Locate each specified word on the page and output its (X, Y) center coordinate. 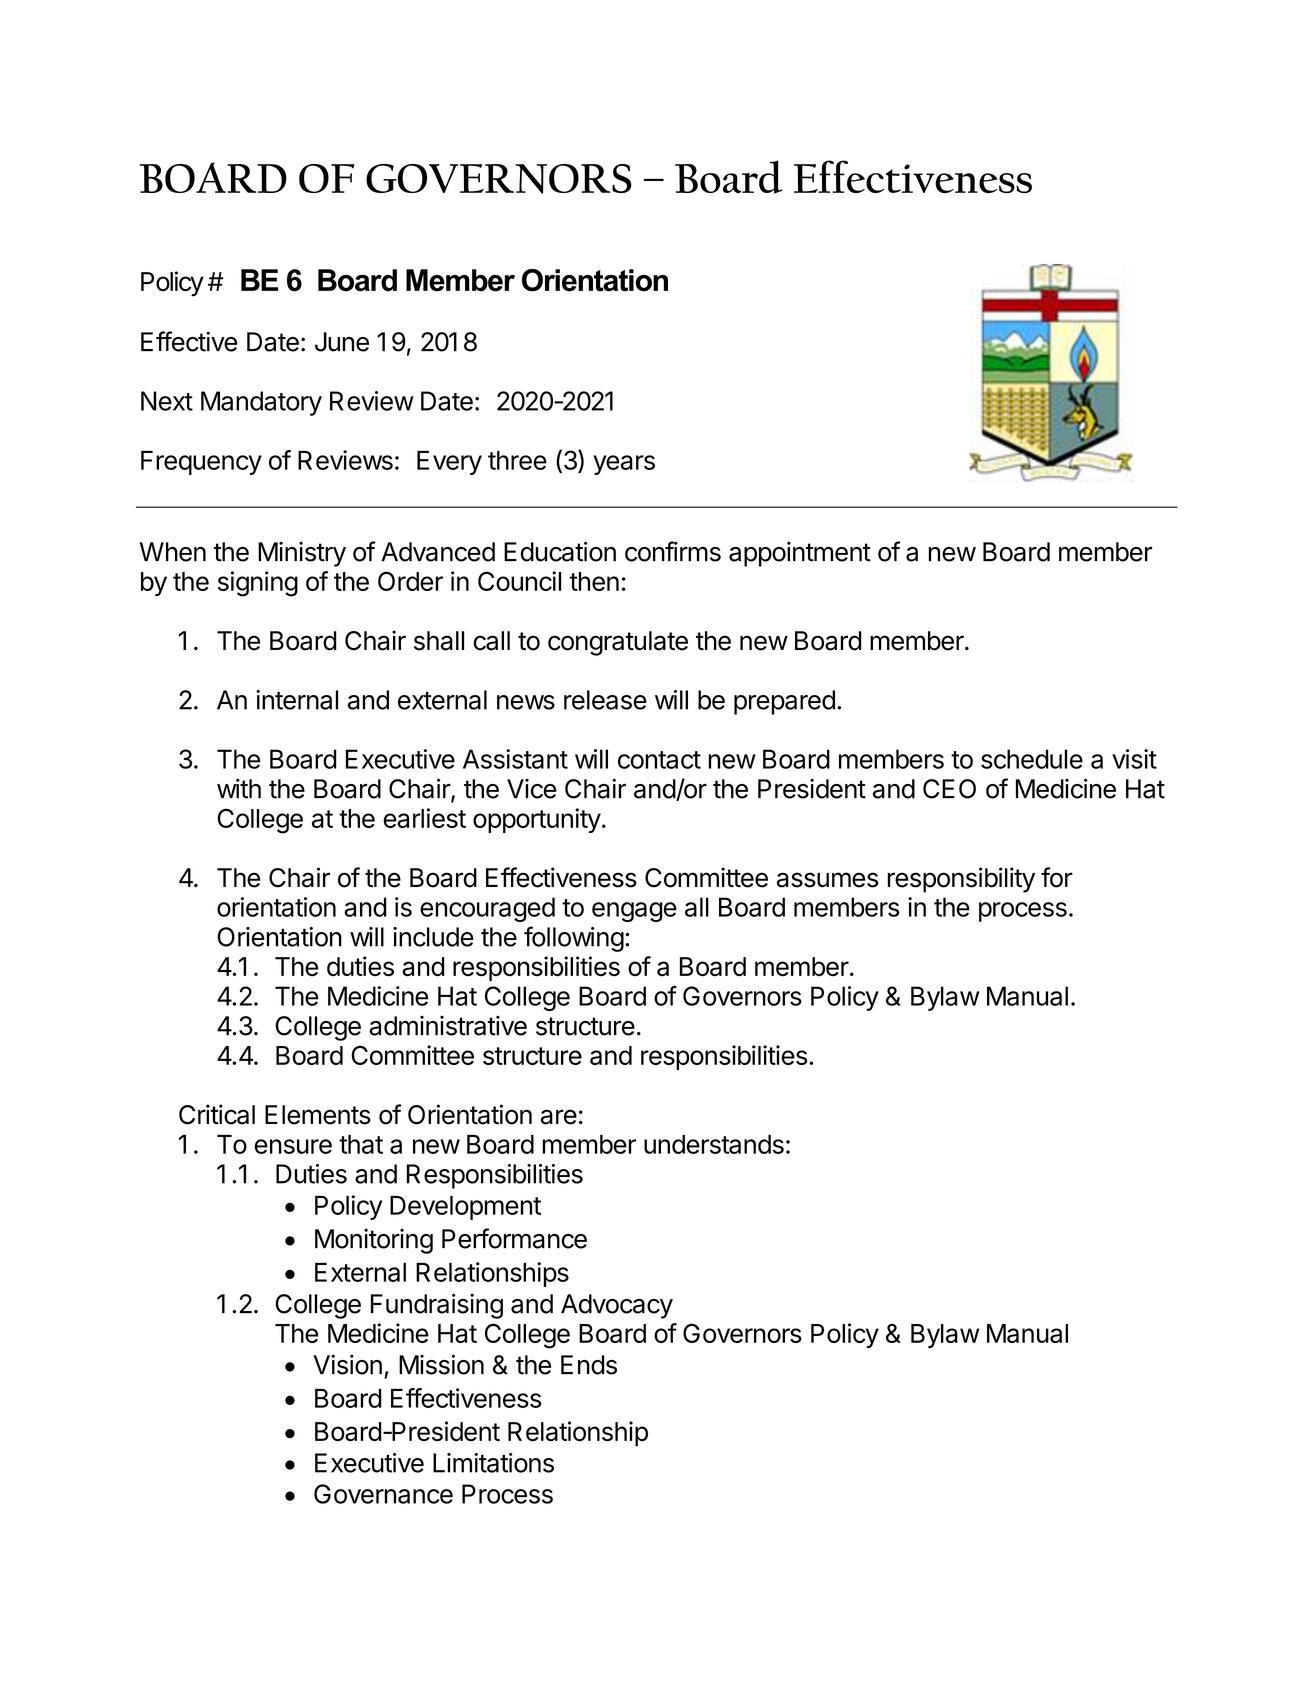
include (433, 937)
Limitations (493, 1463)
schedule (1032, 759)
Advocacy (617, 1306)
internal (297, 700)
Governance (383, 1494)
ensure (293, 1146)
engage (634, 912)
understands (714, 1144)
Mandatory (261, 403)
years (624, 465)
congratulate (618, 643)
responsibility (961, 880)
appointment (800, 554)
